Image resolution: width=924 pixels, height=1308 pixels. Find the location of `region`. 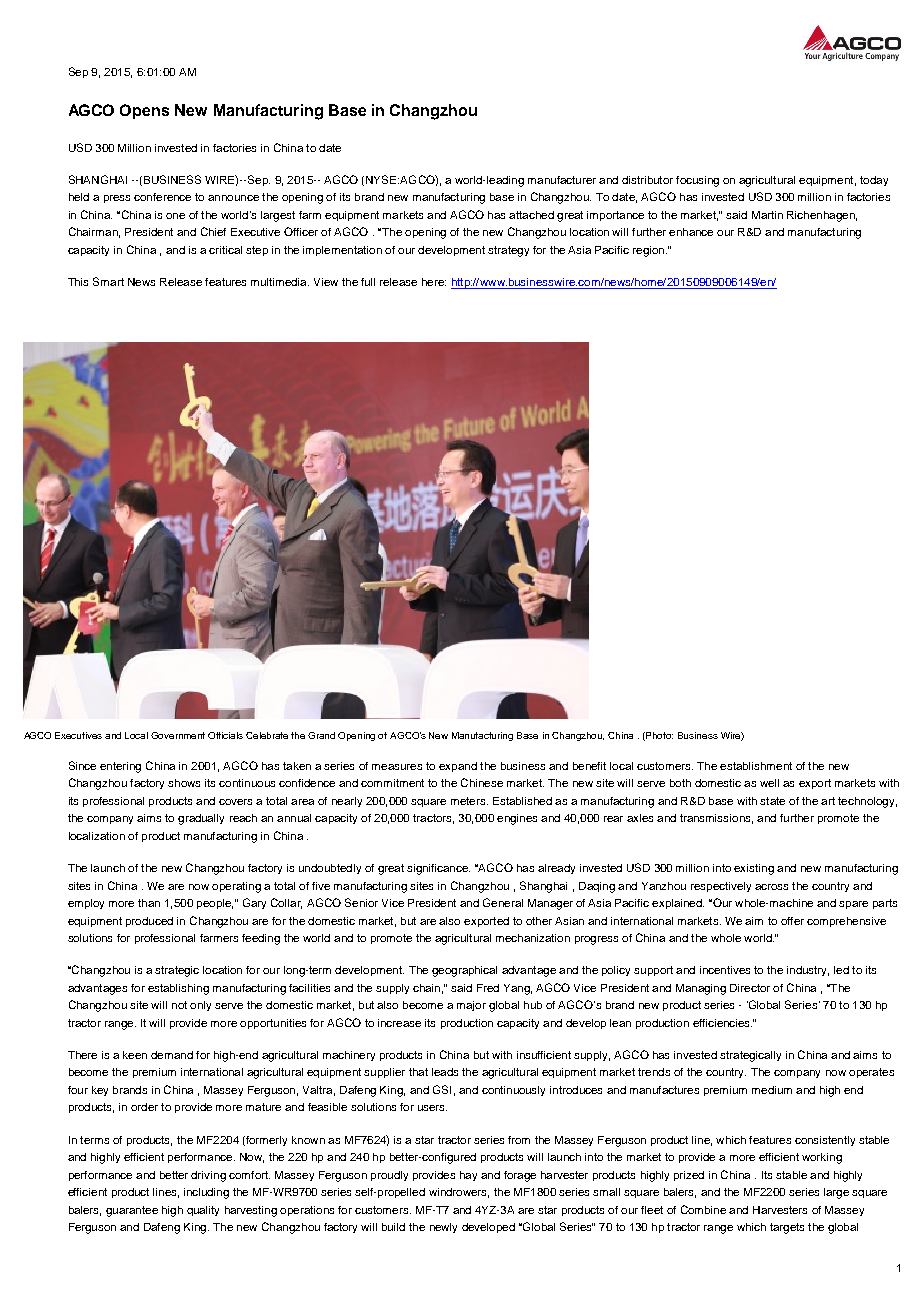

region is located at coordinates (648, 251).
